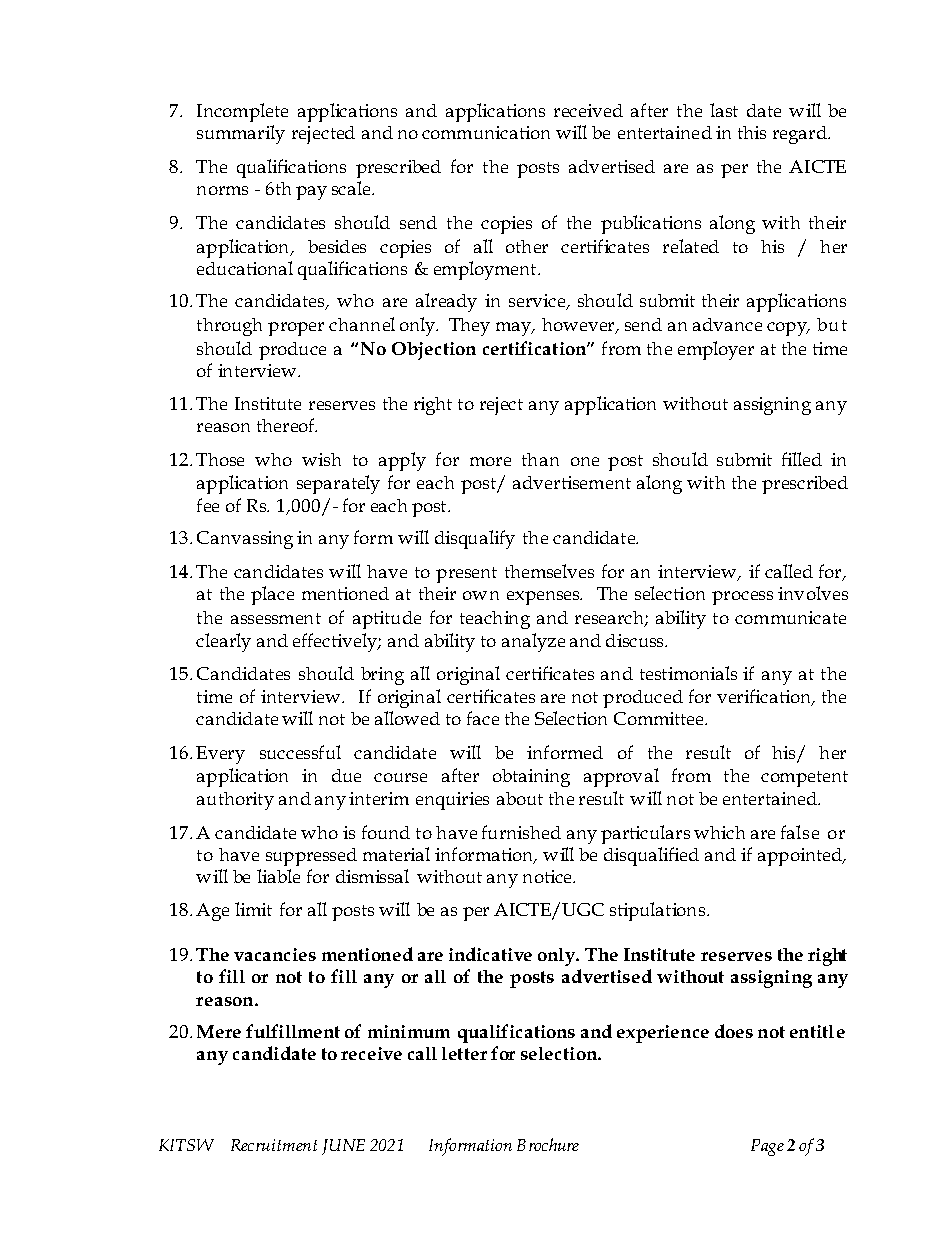 The height and width of the screenshot is (1233, 952). What do you see at coordinates (241, 134) in the screenshot?
I see `summarily` at bounding box center [241, 134].
